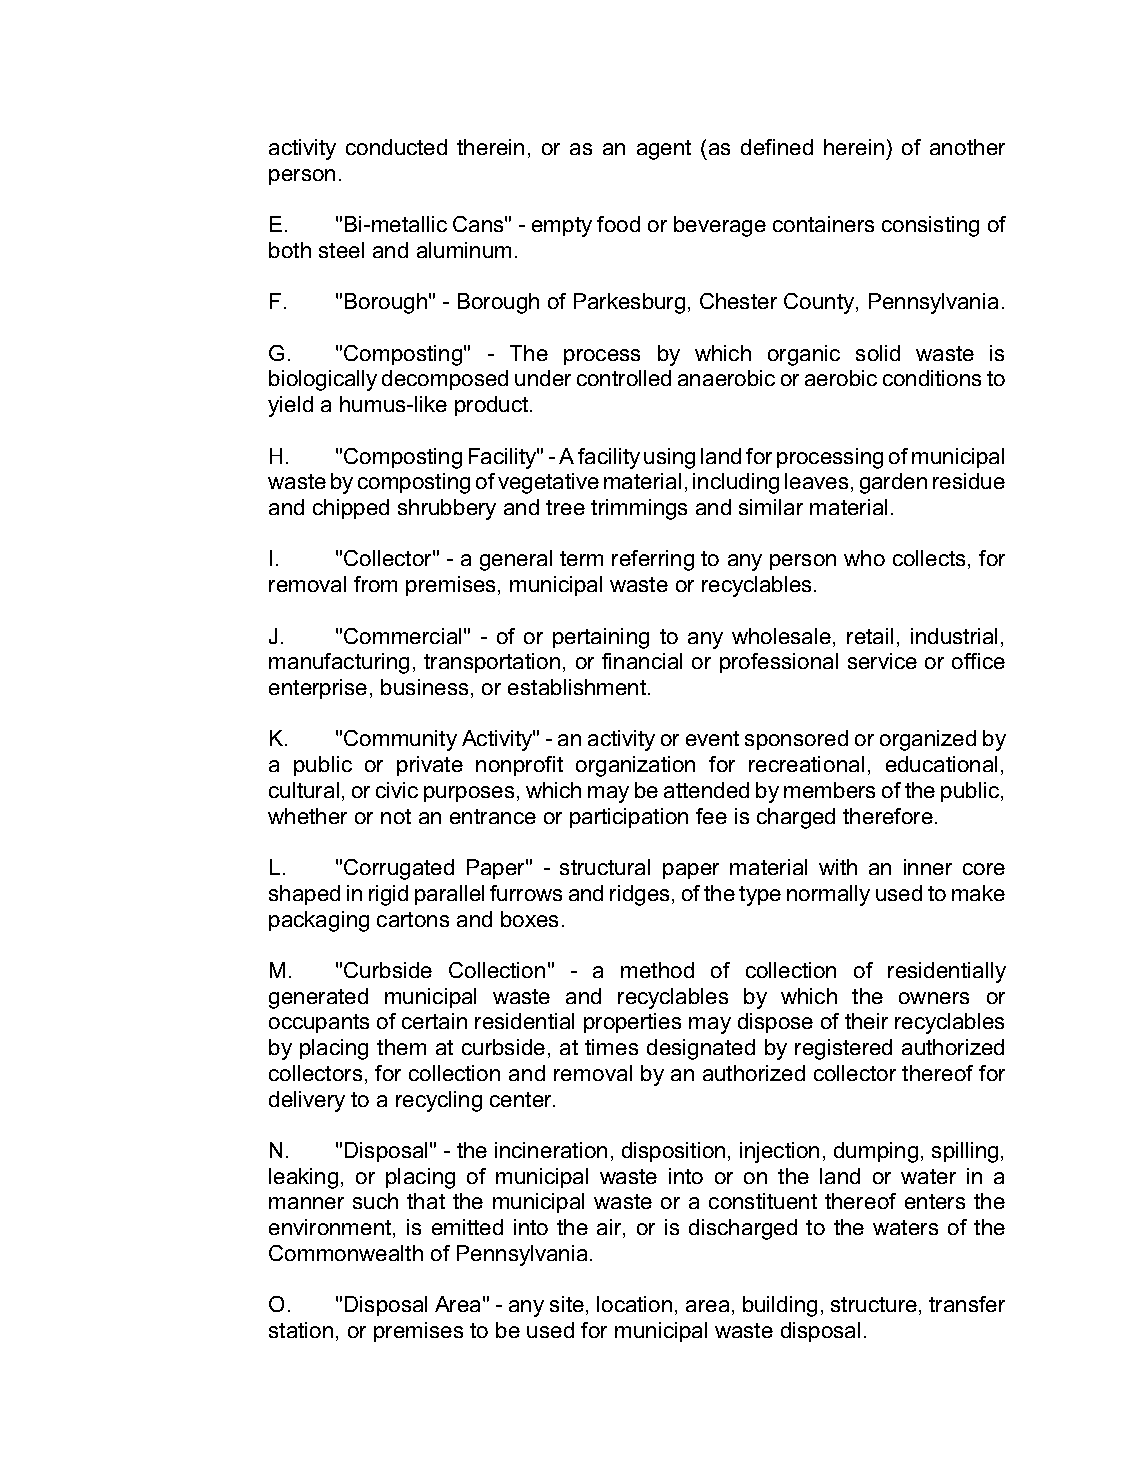  Describe the element at coordinates (634, 1304) in the image. I see `location` at that location.
